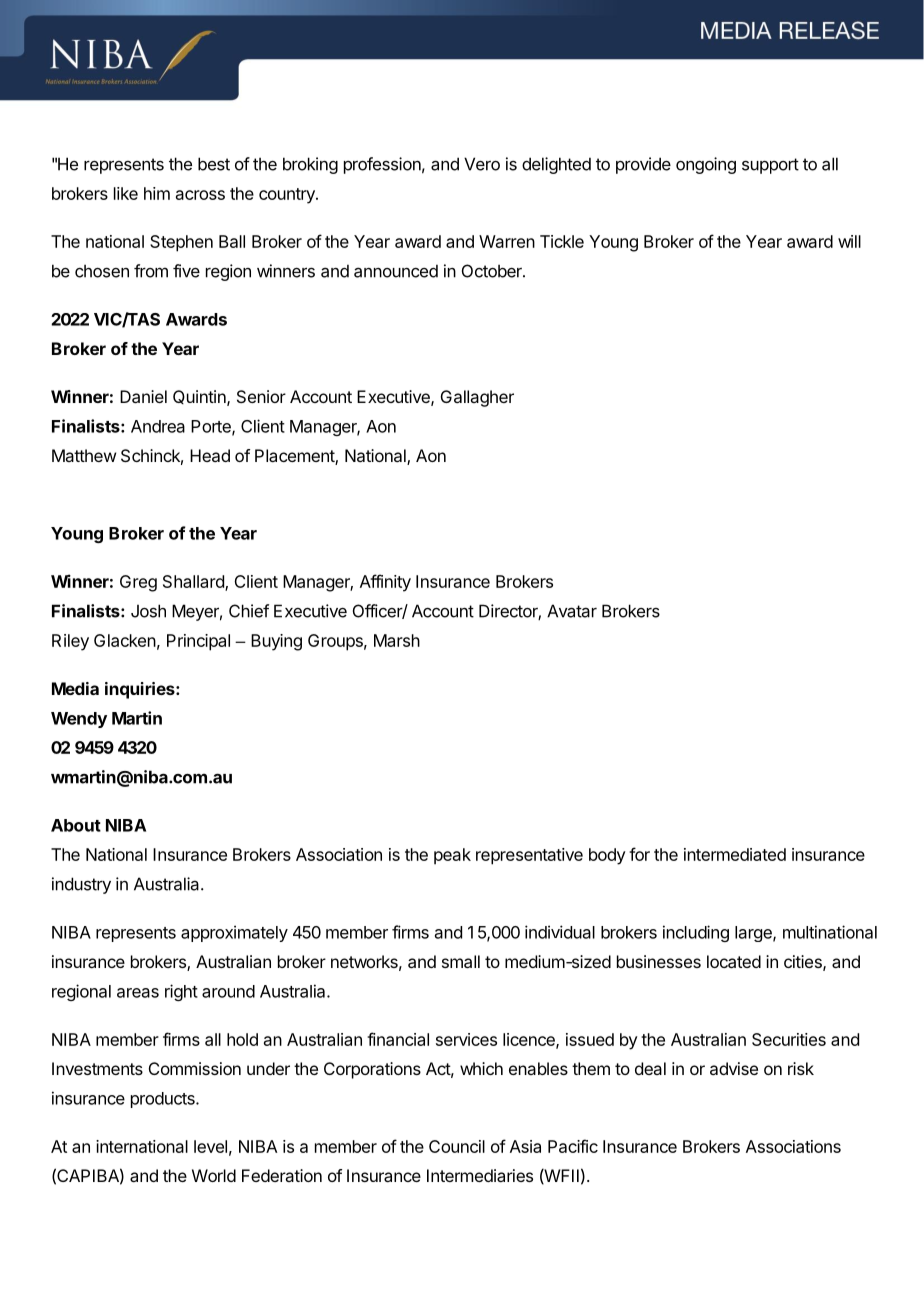 Image resolution: width=924 pixels, height=1308 pixels. I want to click on Vero, so click(482, 164).
